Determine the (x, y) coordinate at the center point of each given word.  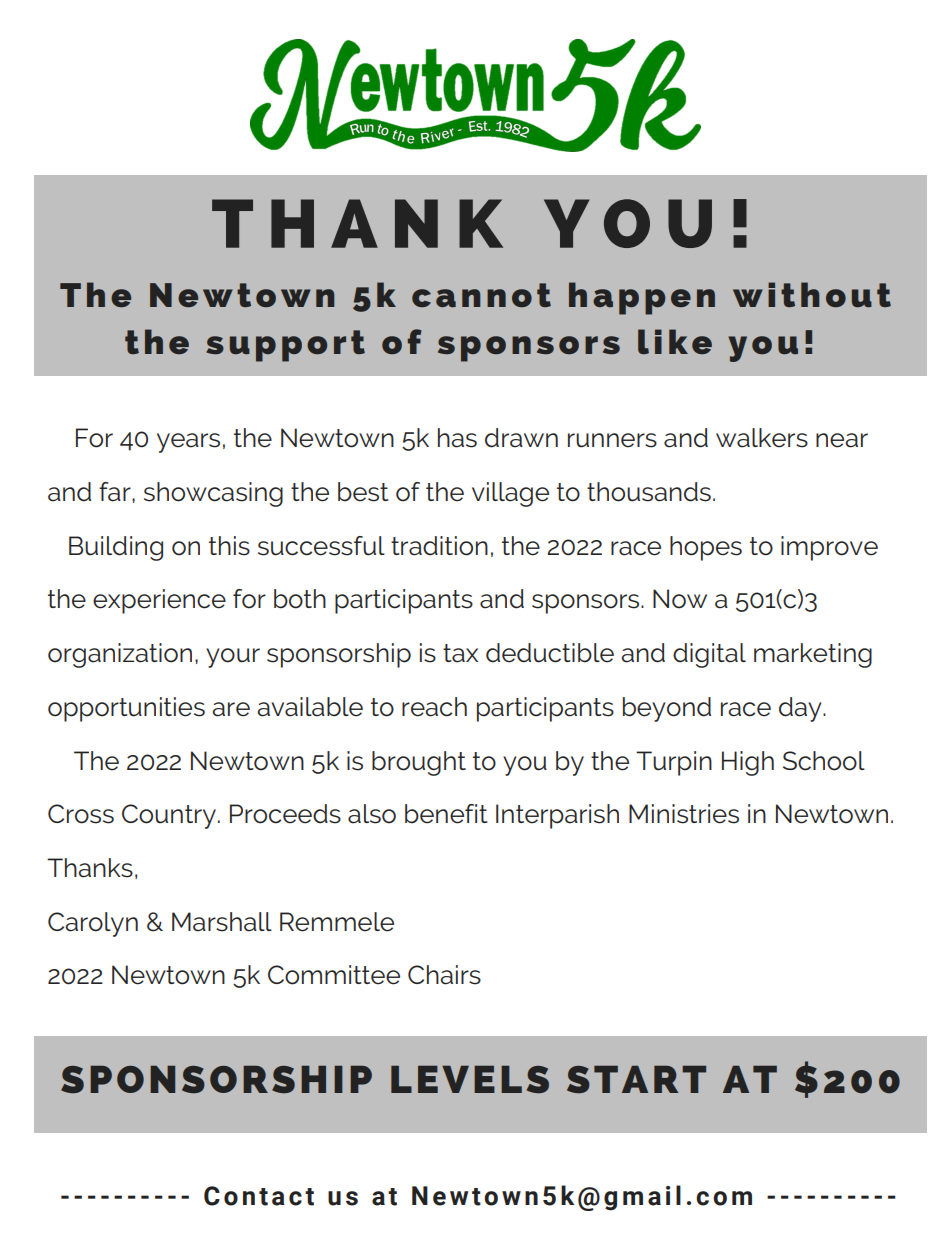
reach (434, 707)
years (188, 443)
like (675, 341)
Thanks (90, 868)
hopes (706, 548)
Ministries (684, 814)
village (510, 494)
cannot (481, 295)
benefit (446, 814)
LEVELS (470, 1080)
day (801, 709)
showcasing (213, 494)
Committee (334, 975)
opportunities (126, 709)
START (636, 1080)
